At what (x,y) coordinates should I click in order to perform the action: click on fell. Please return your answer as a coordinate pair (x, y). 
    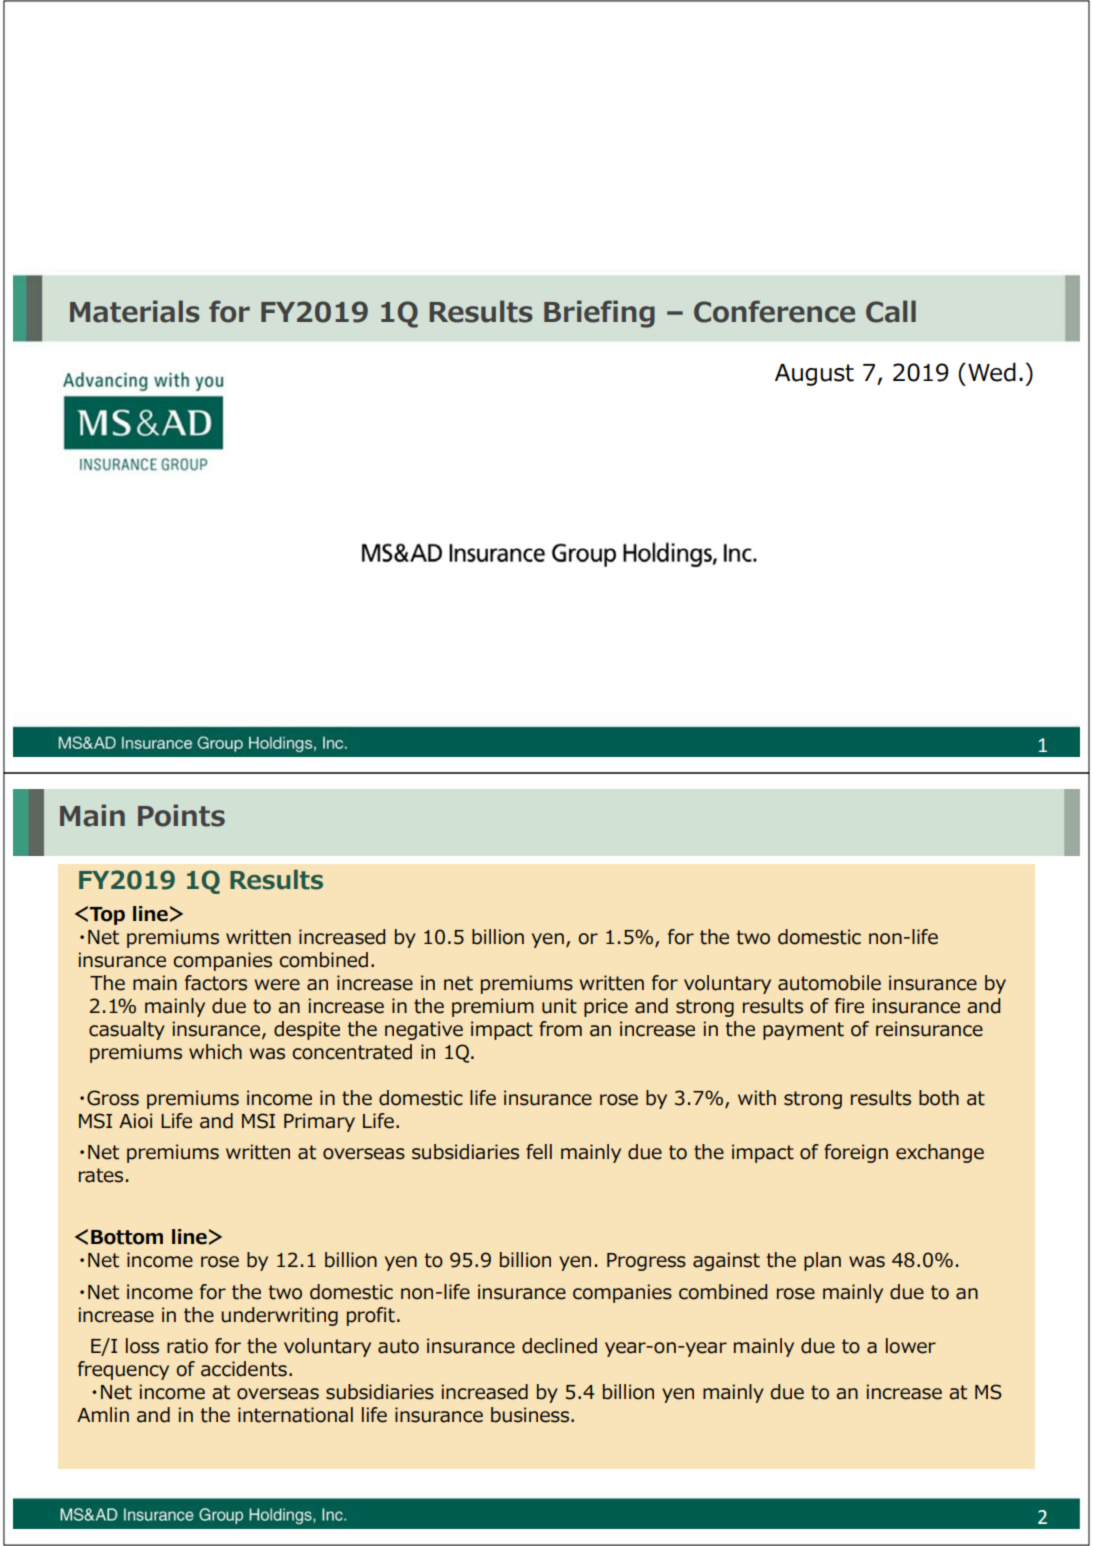
    Looking at the image, I should click on (539, 1152).
